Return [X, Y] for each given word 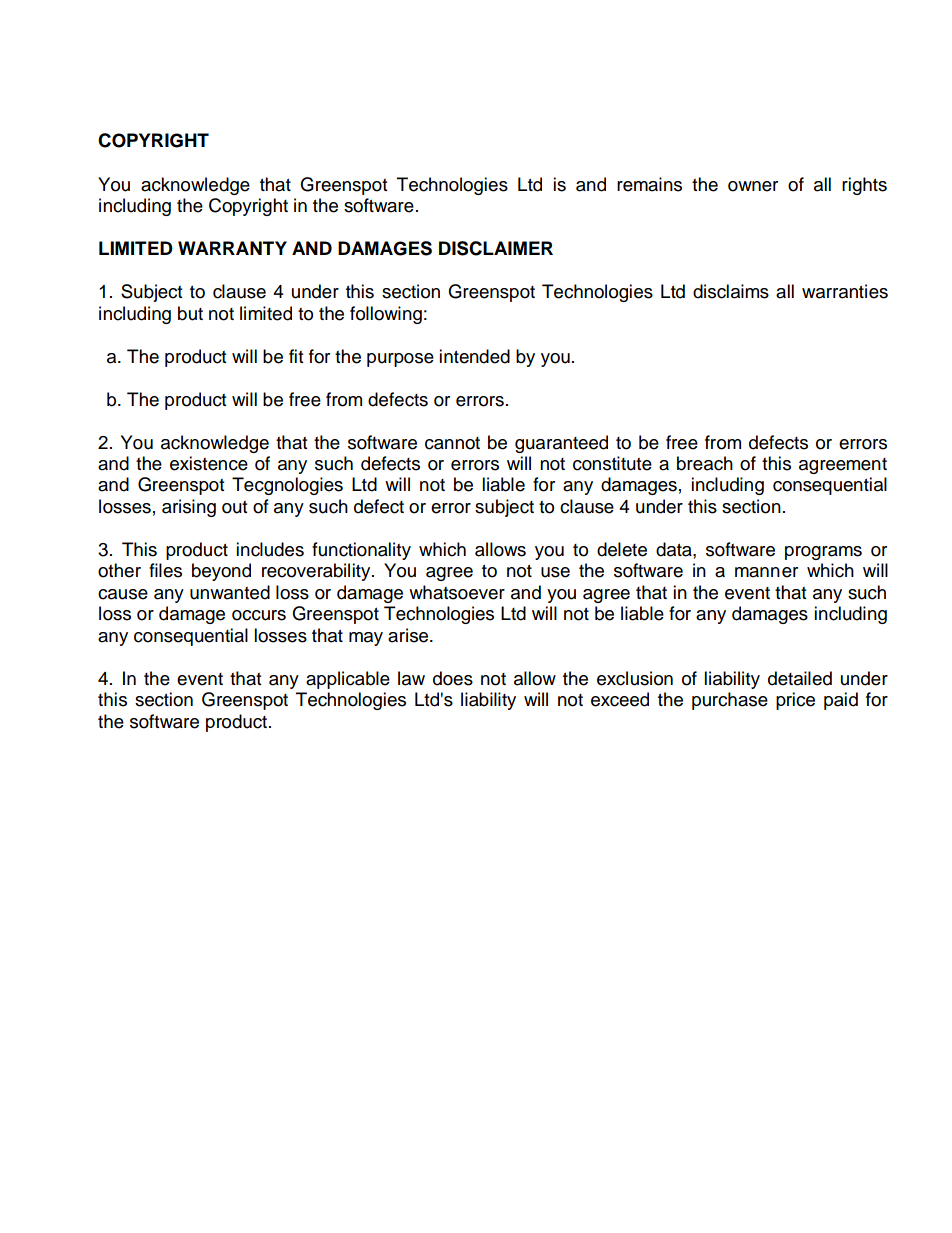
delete [622, 549]
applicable [348, 680]
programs [823, 553]
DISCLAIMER [496, 248]
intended [474, 356]
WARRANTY [232, 248]
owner [753, 186]
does [453, 678]
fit [296, 356]
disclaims [731, 291]
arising [189, 508]
